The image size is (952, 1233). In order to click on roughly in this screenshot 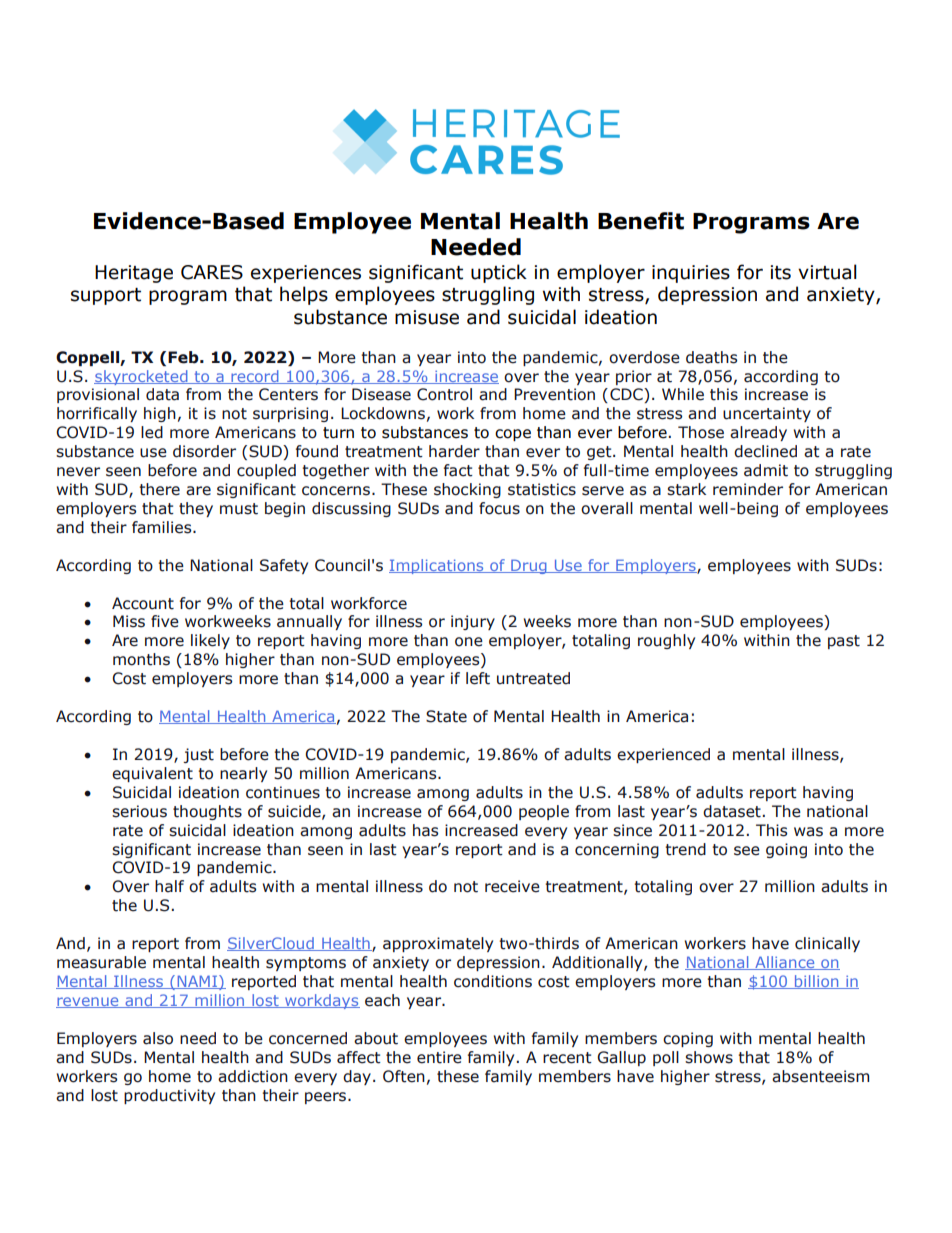, I will do `click(666, 641)`.
